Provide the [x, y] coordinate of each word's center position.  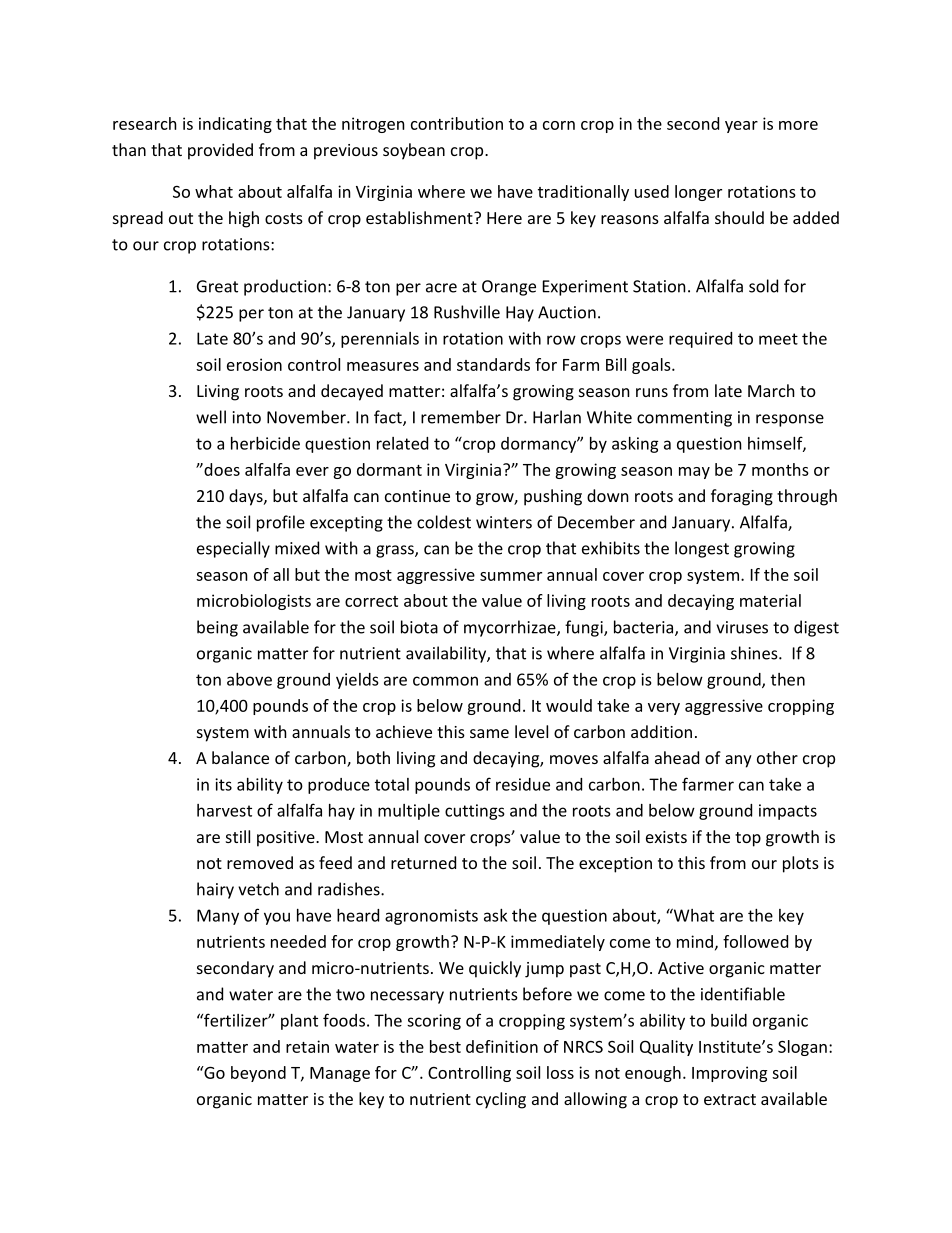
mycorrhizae [511, 628]
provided [220, 151]
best [445, 1046]
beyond [258, 1074]
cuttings [475, 812]
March [771, 390]
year [741, 127]
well [211, 417]
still [238, 836]
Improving [729, 1074]
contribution [457, 123]
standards [493, 364]
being [217, 628]
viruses [742, 627]
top [748, 839]
